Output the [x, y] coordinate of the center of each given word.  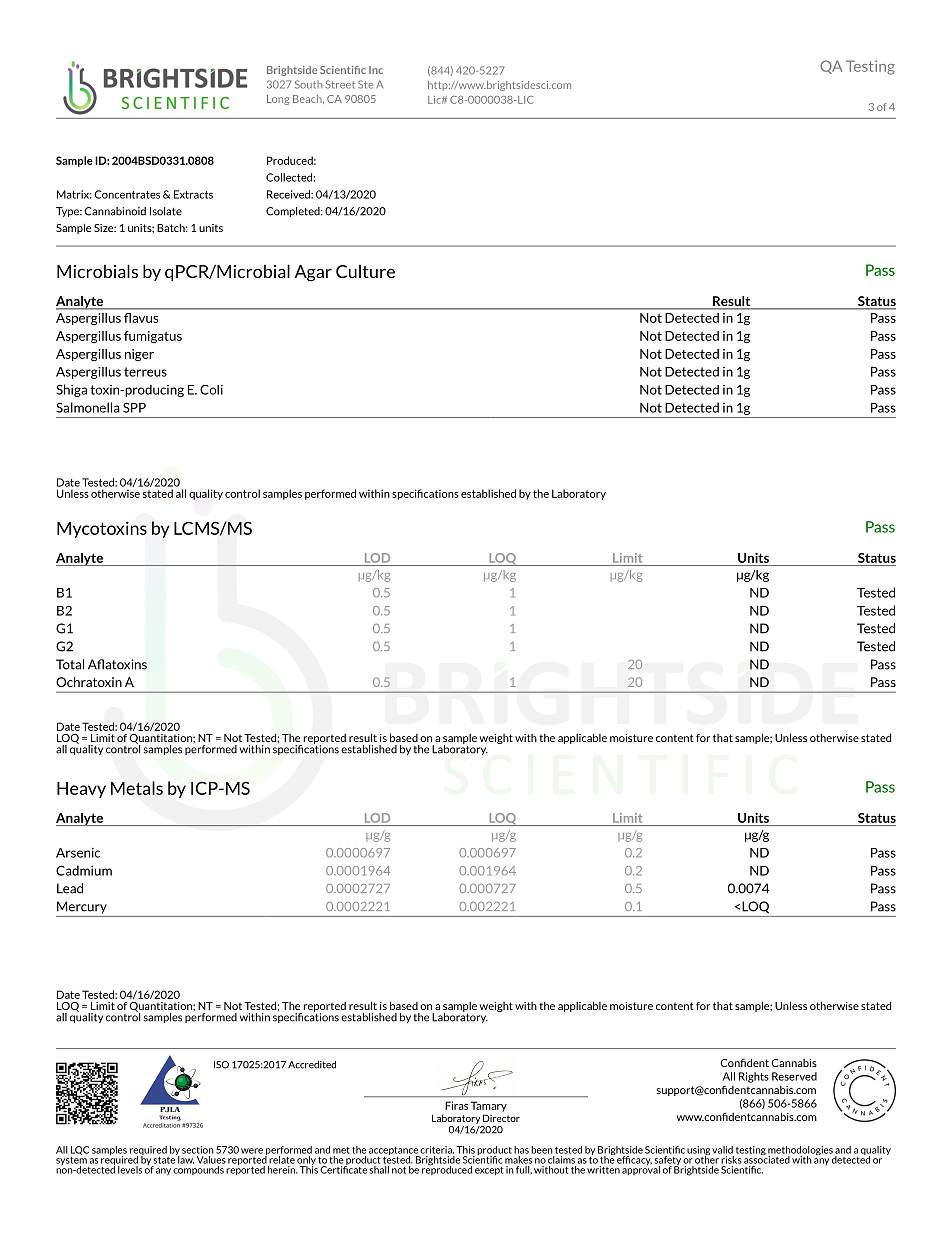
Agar [313, 273]
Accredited [312, 1065]
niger [139, 355]
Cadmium [84, 870]
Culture [365, 271]
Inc [376, 70]
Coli [211, 390]
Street [340, 84]
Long [278, 100]
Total [70, 664]
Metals [137, 788]
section [198, 1150]
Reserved [794, 1076]
